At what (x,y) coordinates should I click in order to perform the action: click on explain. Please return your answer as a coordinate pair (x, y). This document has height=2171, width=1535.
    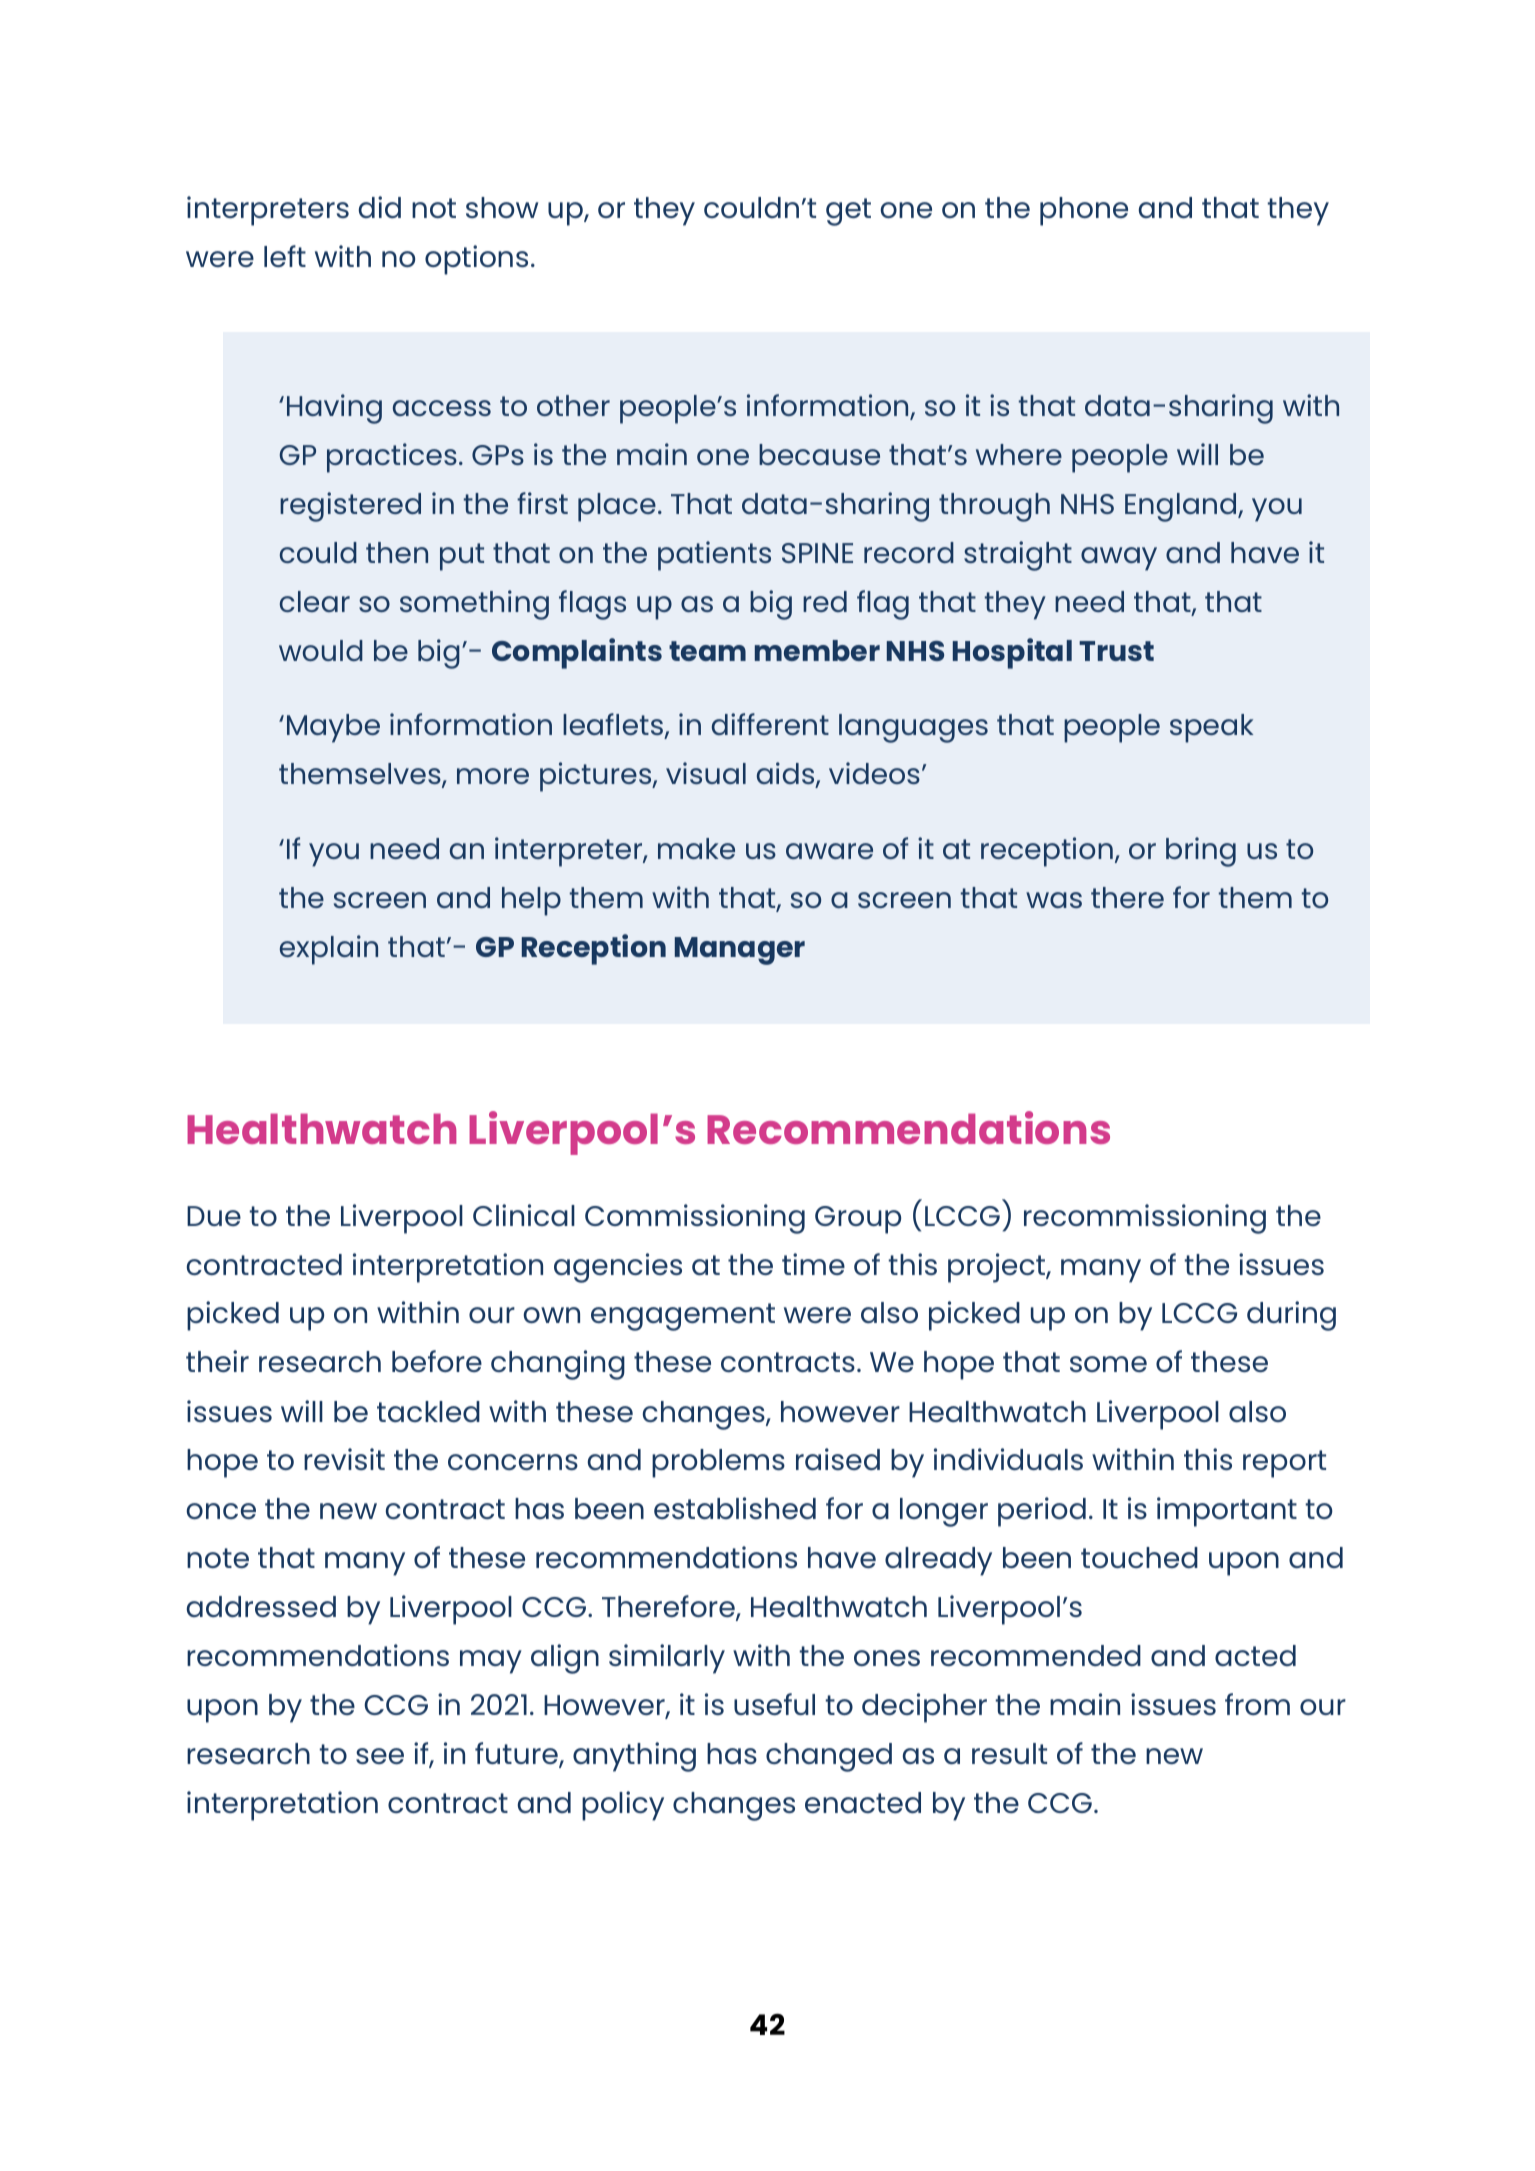
    Looking at the image, I should click on (329, 950).
